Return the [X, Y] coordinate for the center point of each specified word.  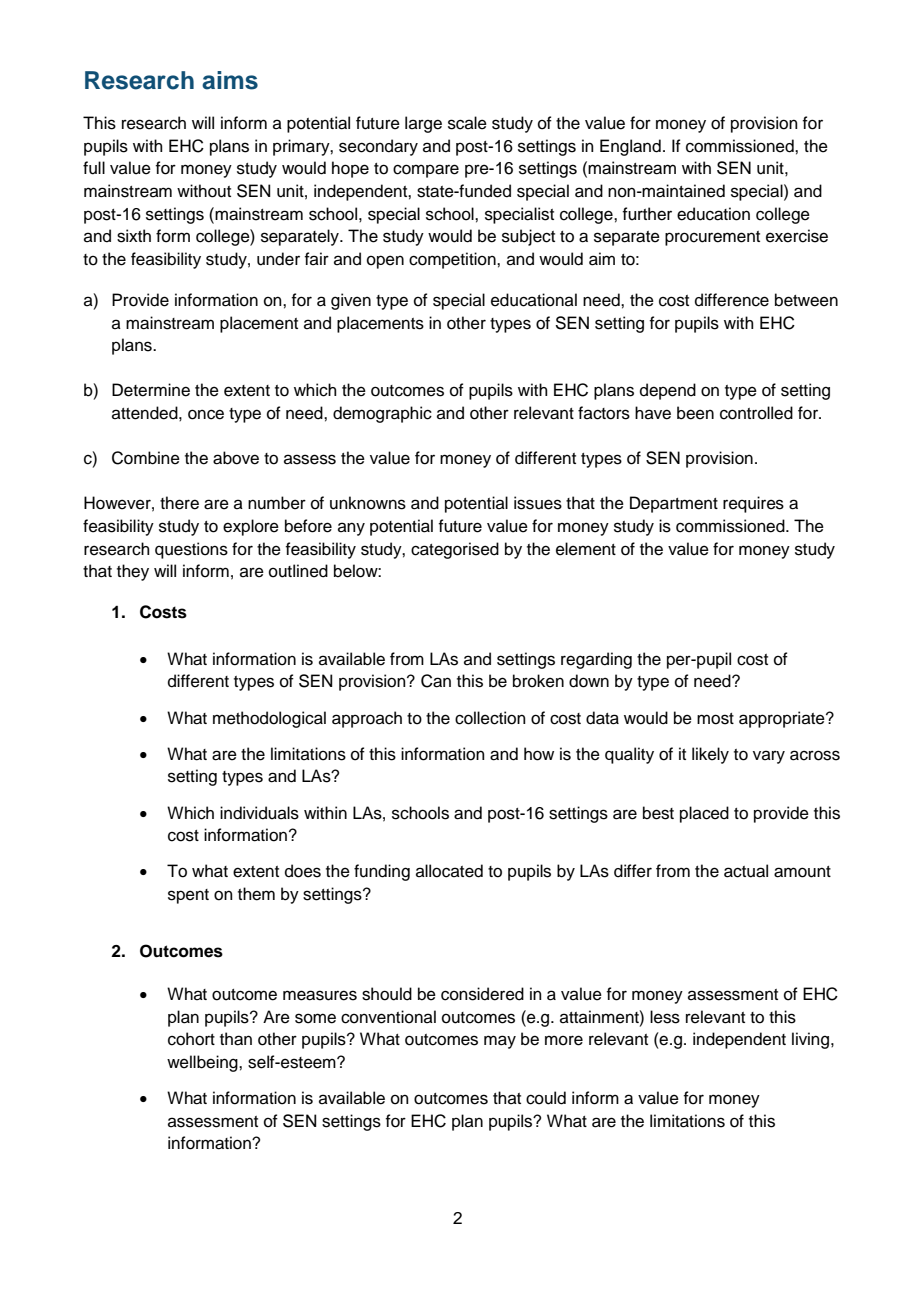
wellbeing [203, 1063]
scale [467, 123]
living [810, 1040]
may [500, 1042]
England [630, 147]
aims [230, 80]
